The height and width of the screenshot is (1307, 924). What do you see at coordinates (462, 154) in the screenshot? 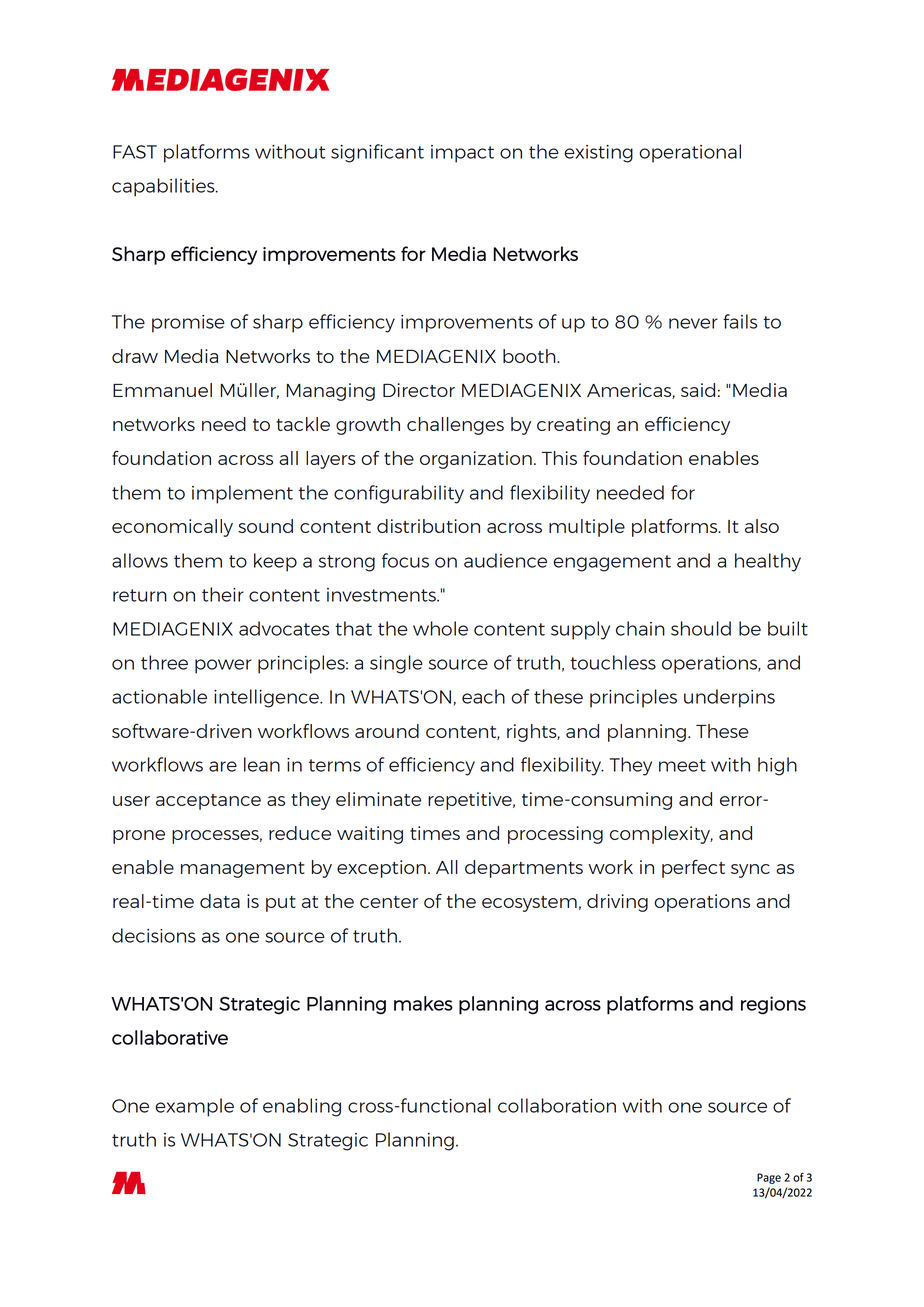
I see `impact` at bounding box center [462, 154].
